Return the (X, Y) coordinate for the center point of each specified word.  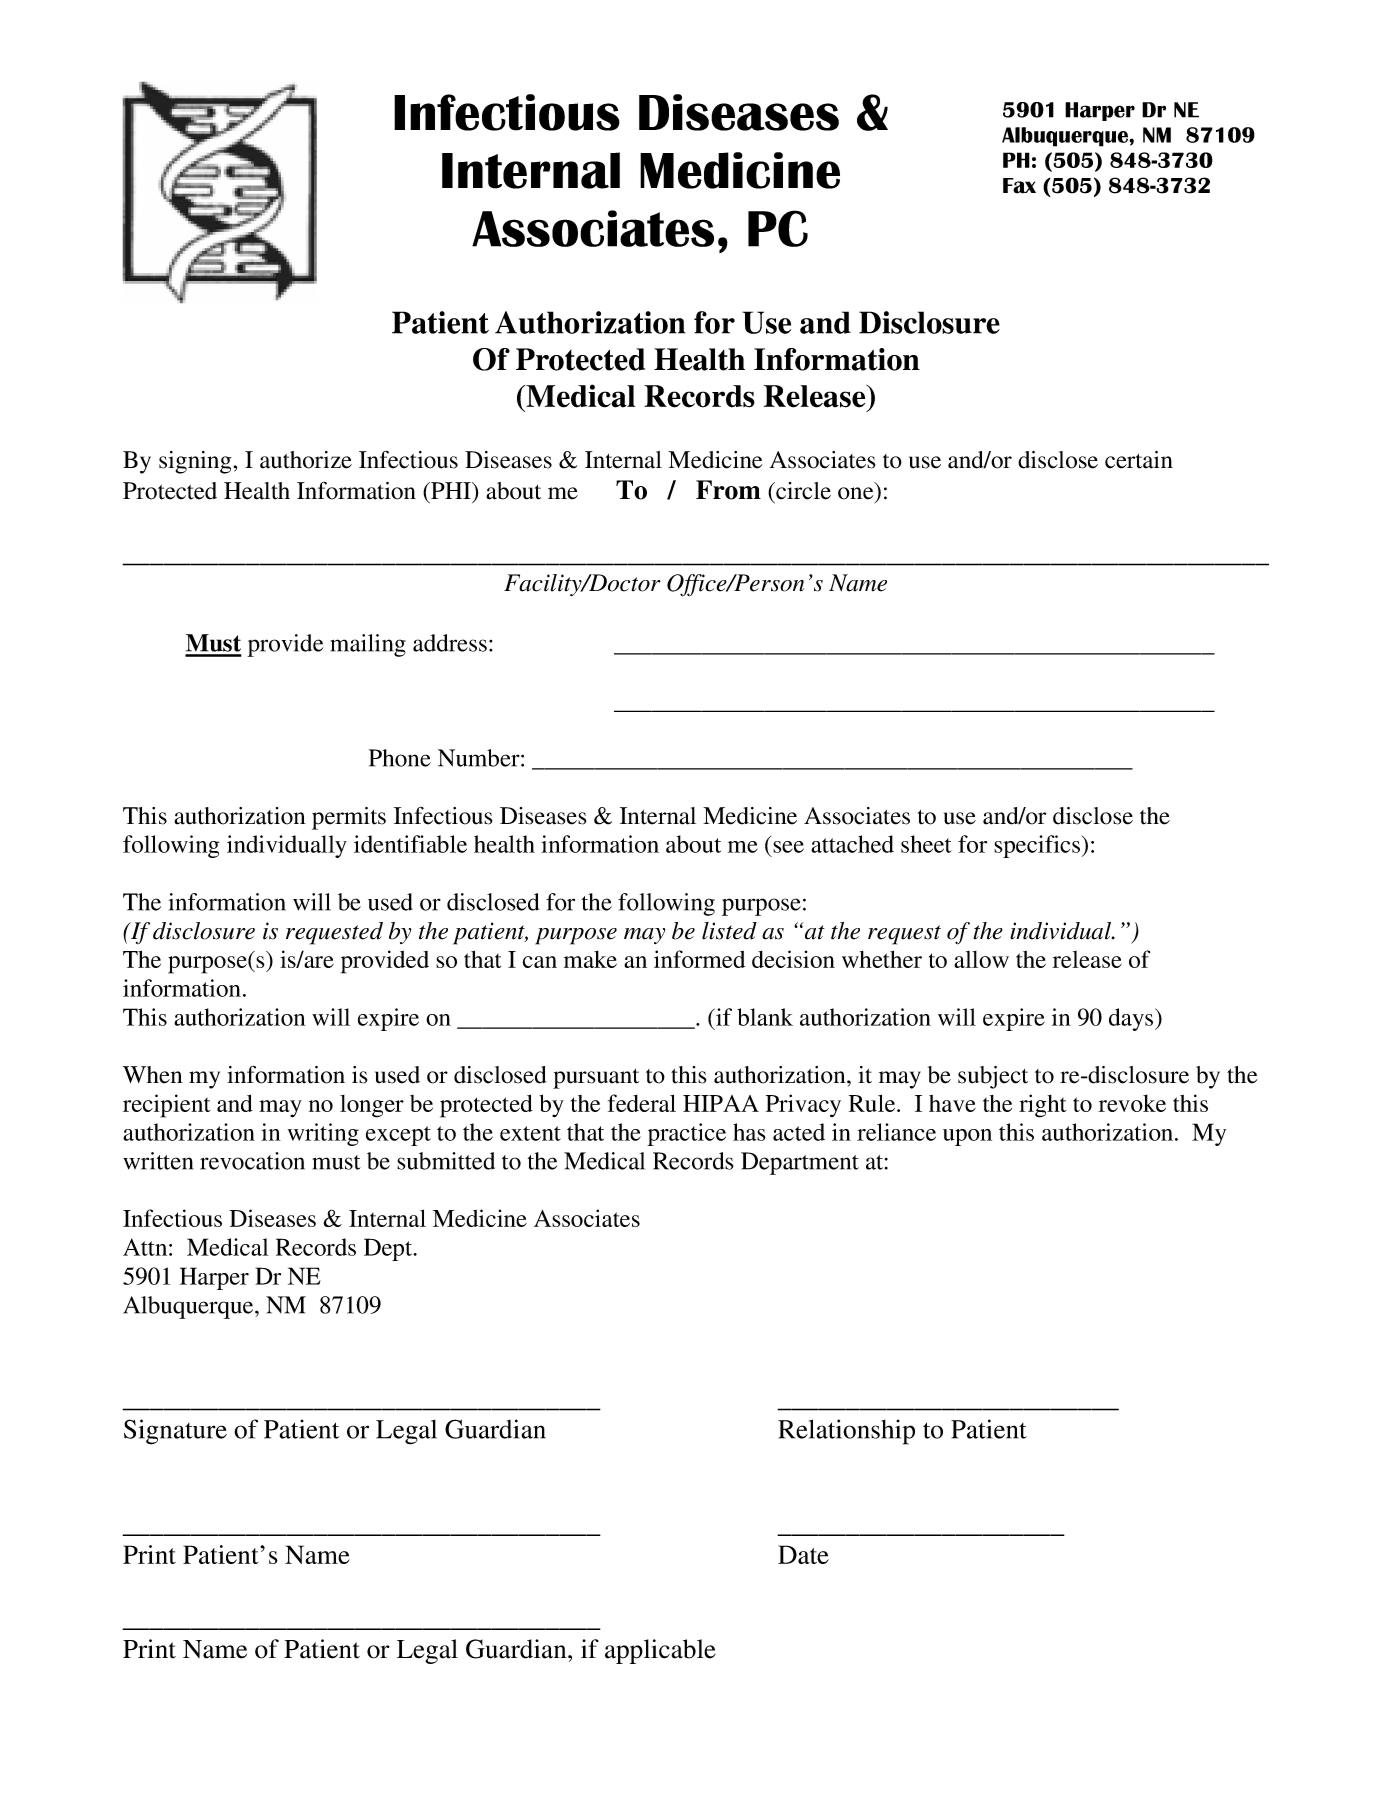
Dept (389, 1249)
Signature (175, 1432)
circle (802, 491)
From (728, 490)
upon (967, 1137)
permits (349, 818)
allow (981, 959)
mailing (368, 645)
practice (686, 1134)
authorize (306, 460)
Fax (1019, 186)
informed (699, 959)
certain (1139, 460)
